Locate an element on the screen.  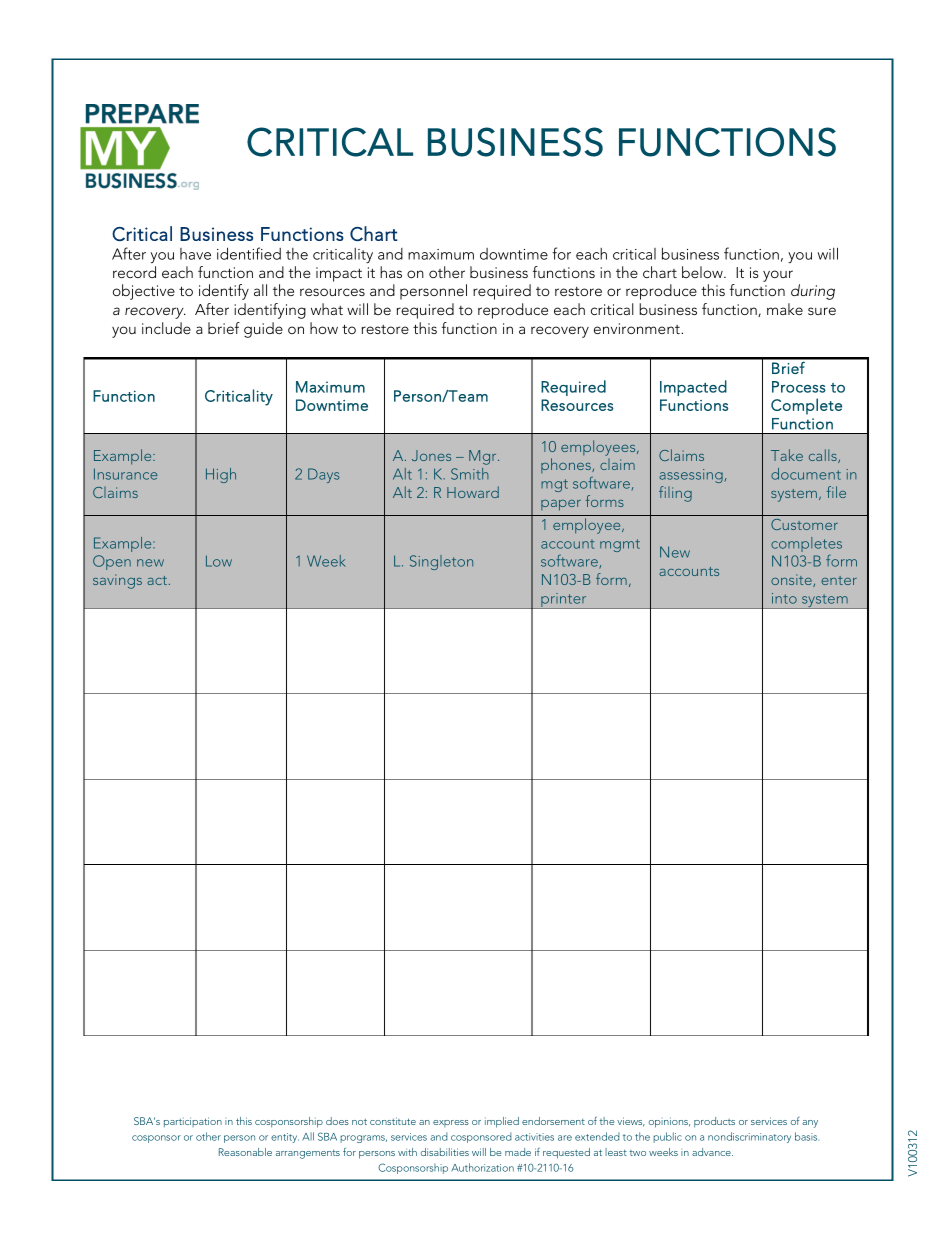
into is located at coordinates (784, 598).
